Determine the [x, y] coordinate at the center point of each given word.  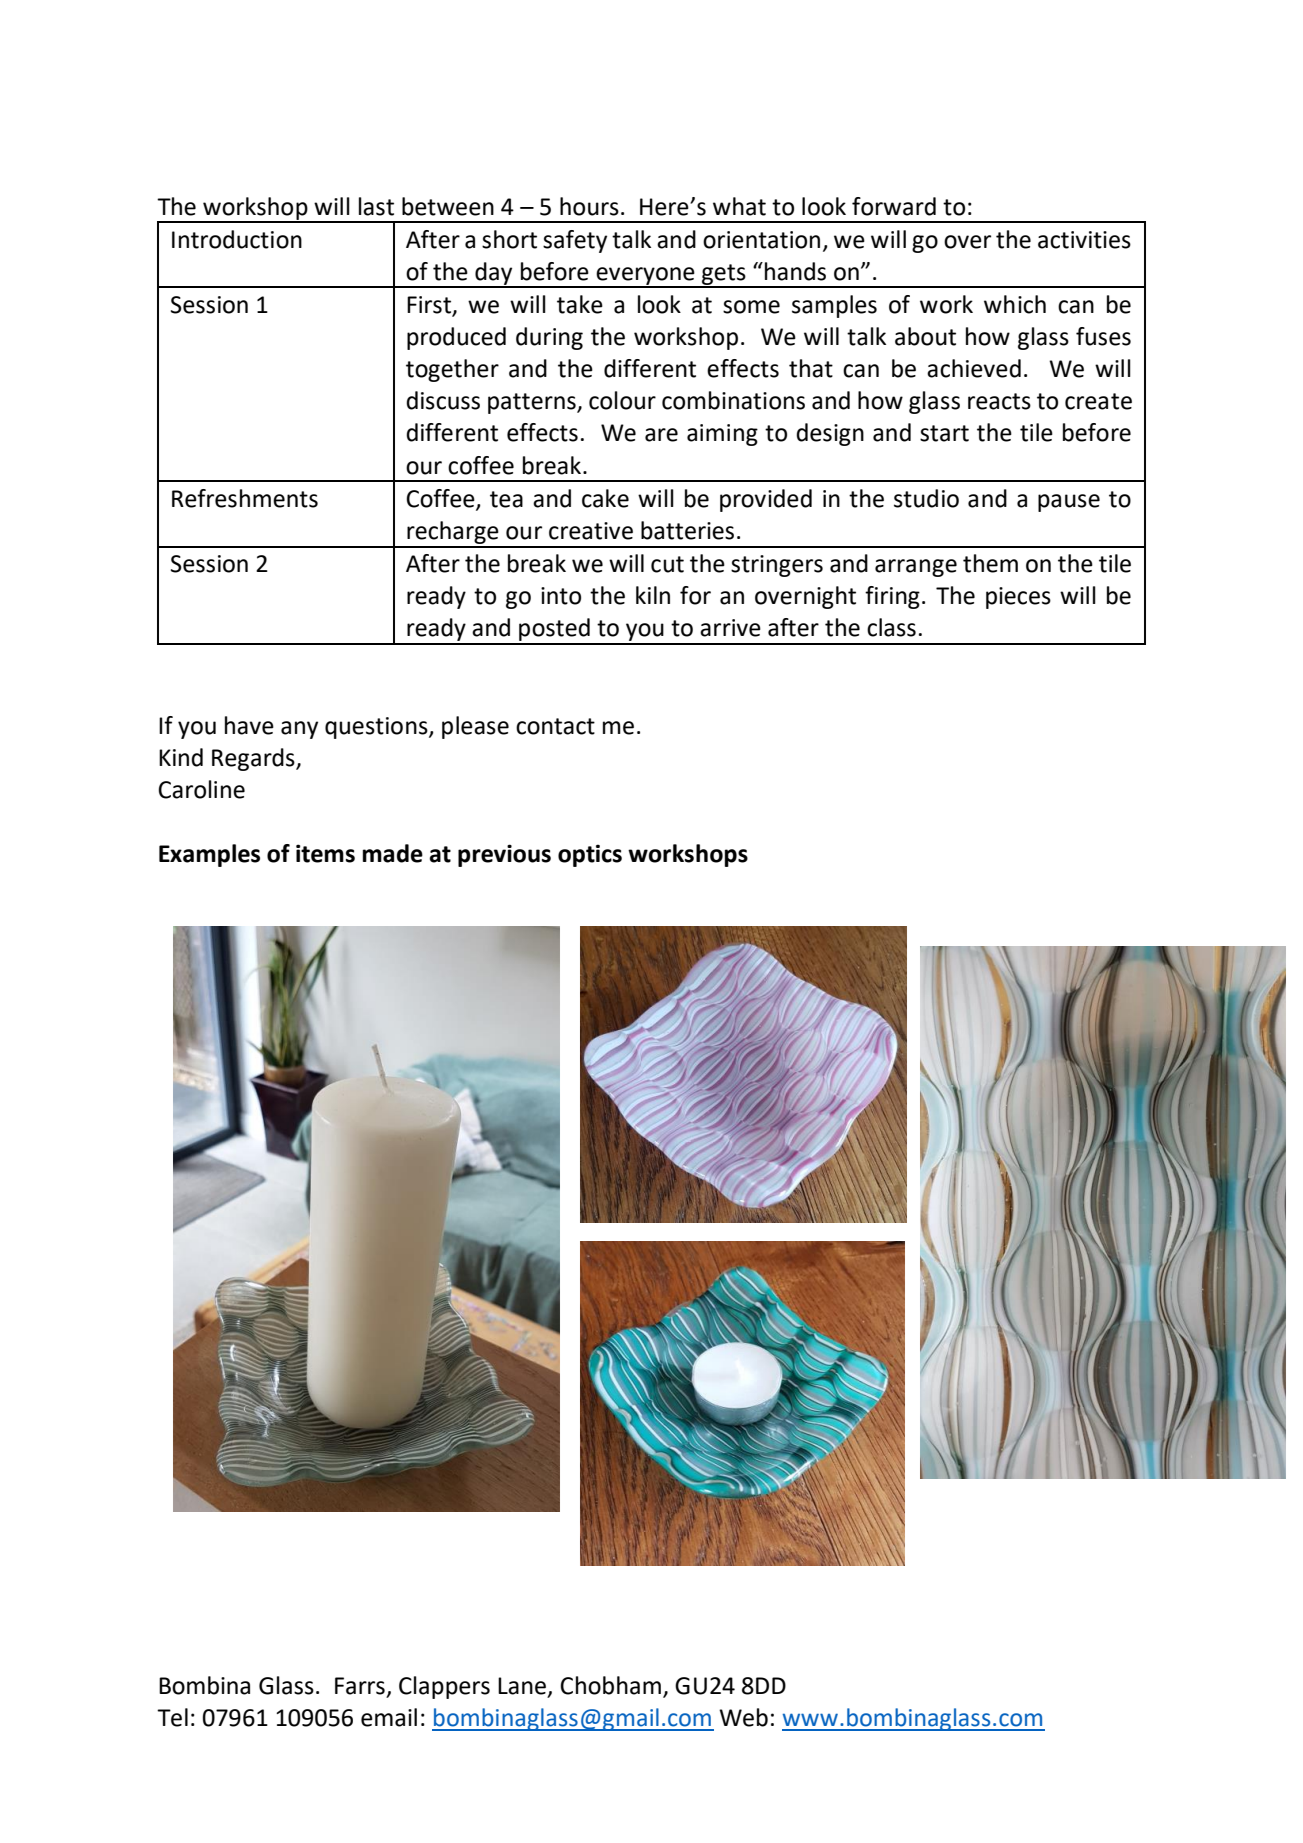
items [325, 853]
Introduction [237, 239]
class [891, 627]
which [1015, 304]
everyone [646, 277]
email [389, 1717]
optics [590, 855]
